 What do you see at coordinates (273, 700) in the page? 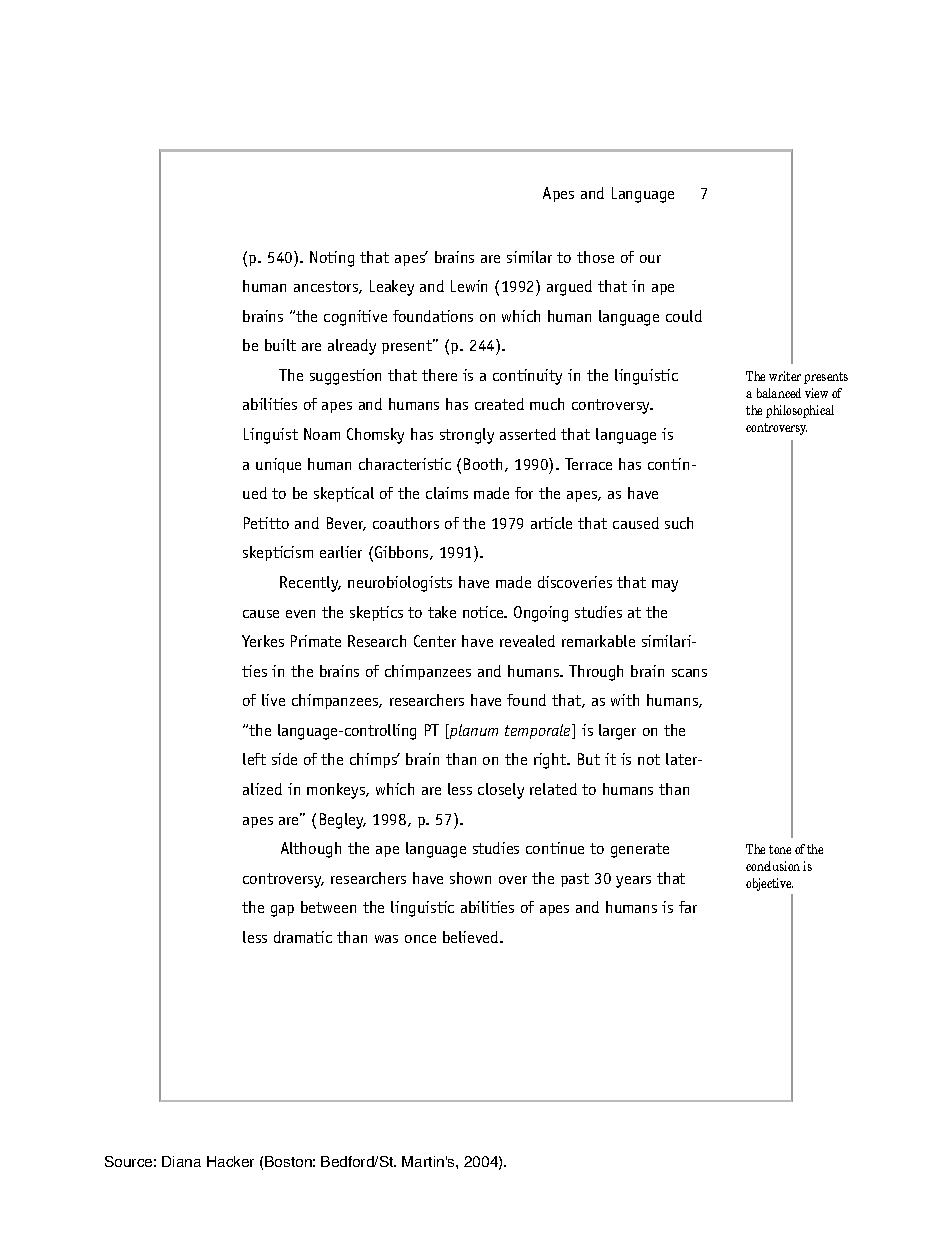
I see `live` at bounding box center [273, 700].
